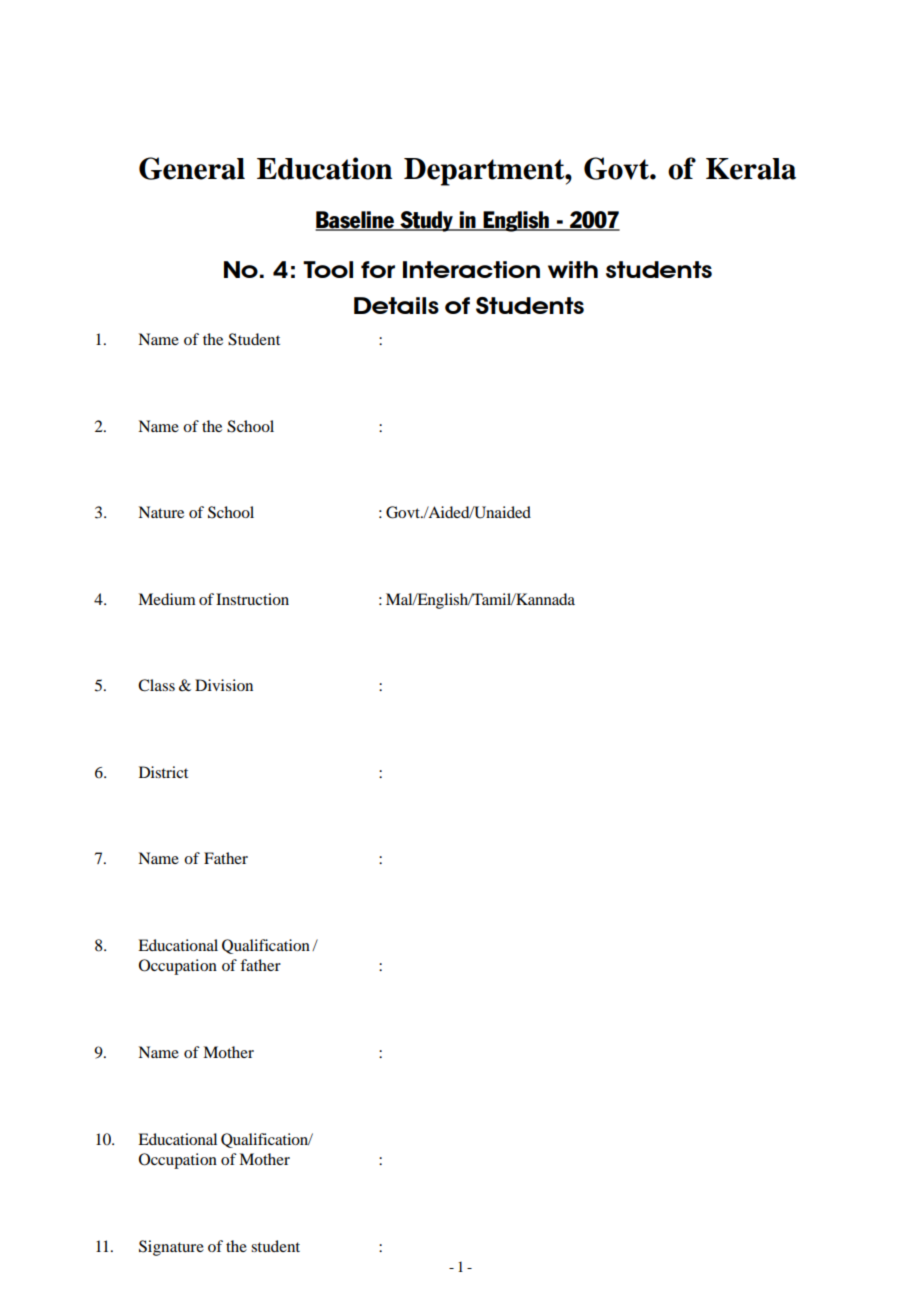 Image resolution: width=924 pixels, height=1308 pixels. Describe the element at coordinates (224, 685) in the document. I see `Division` at that location.
